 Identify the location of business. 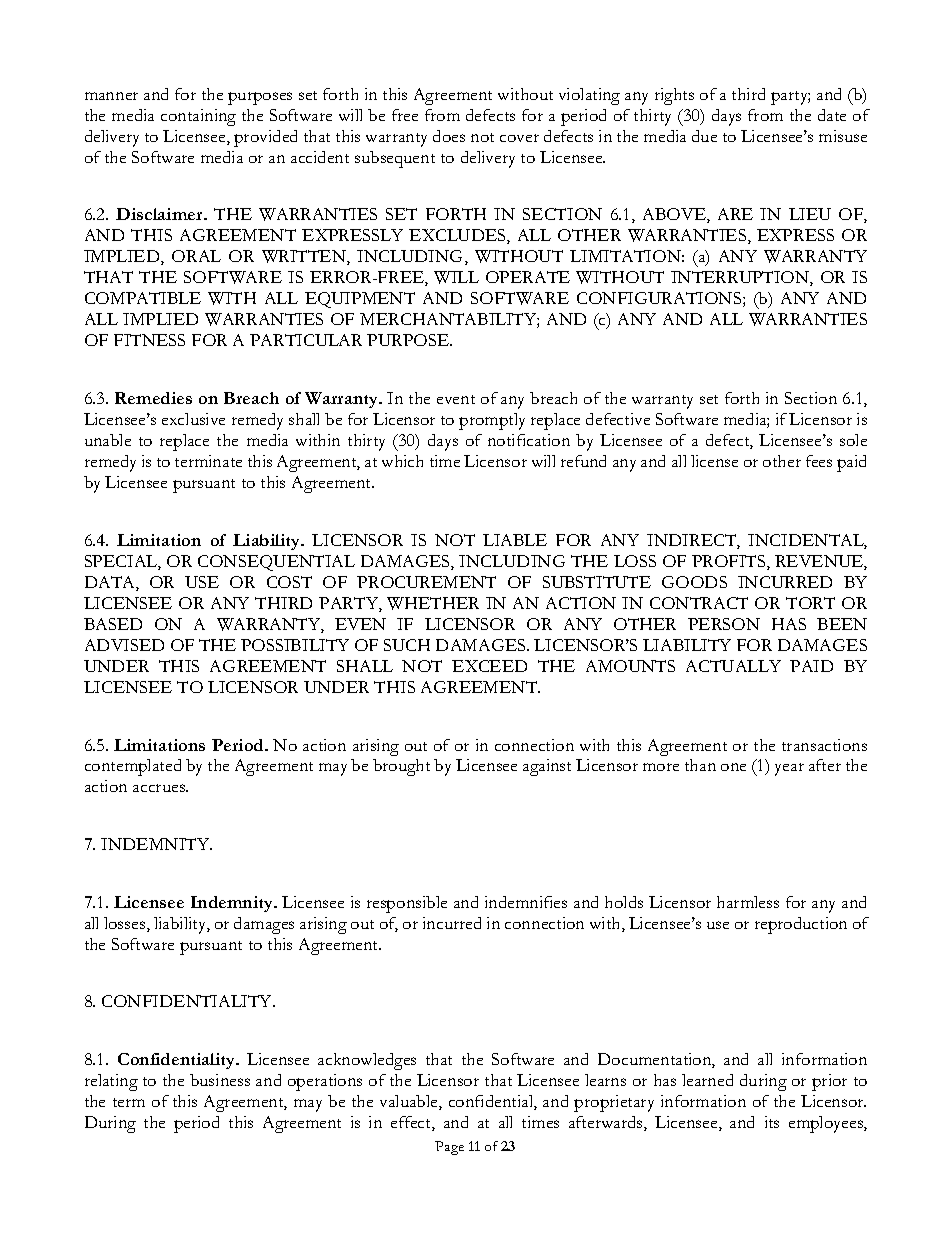
(220, 1080).
